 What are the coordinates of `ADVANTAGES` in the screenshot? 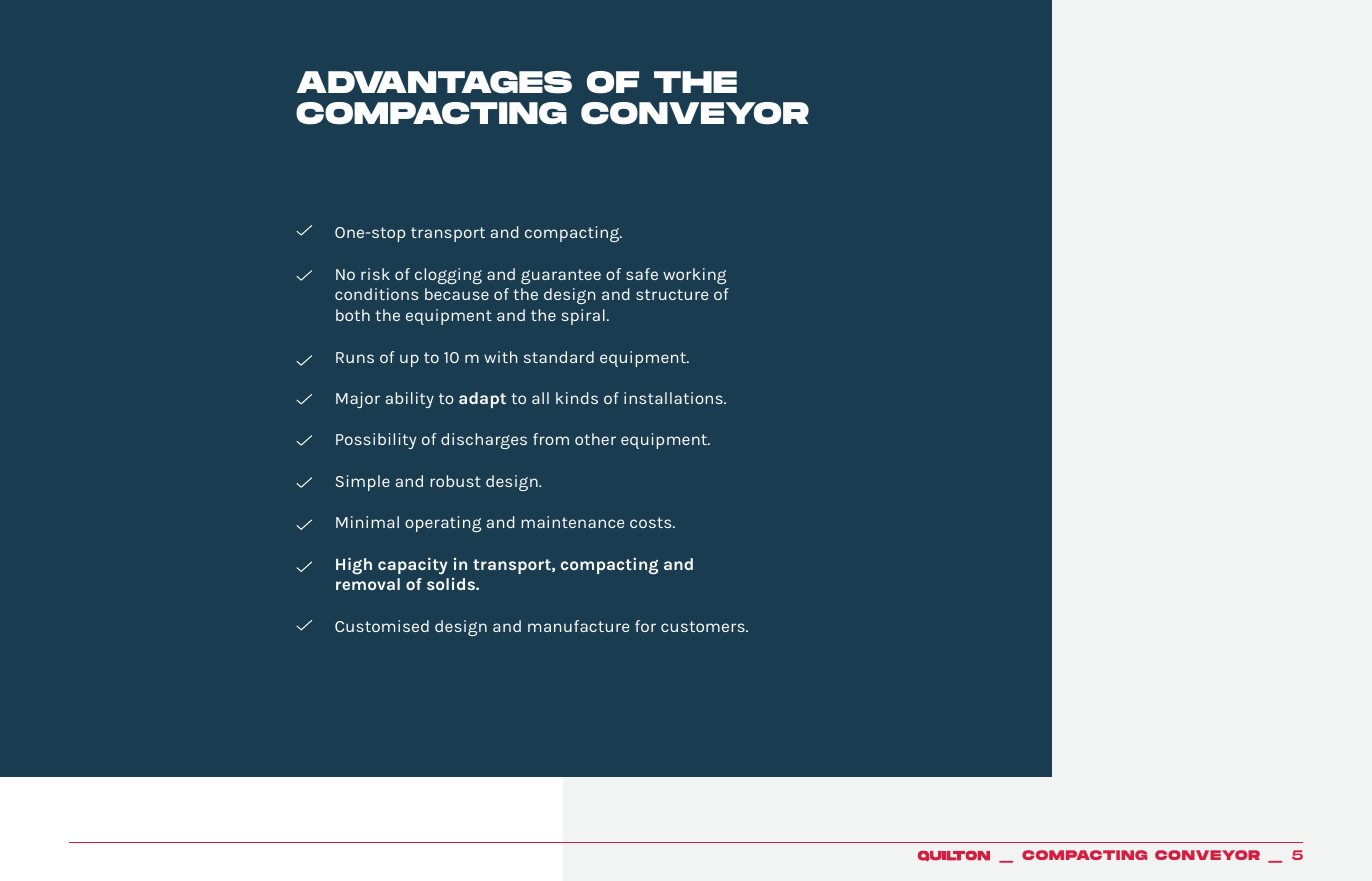 It's located at (434, 82).
